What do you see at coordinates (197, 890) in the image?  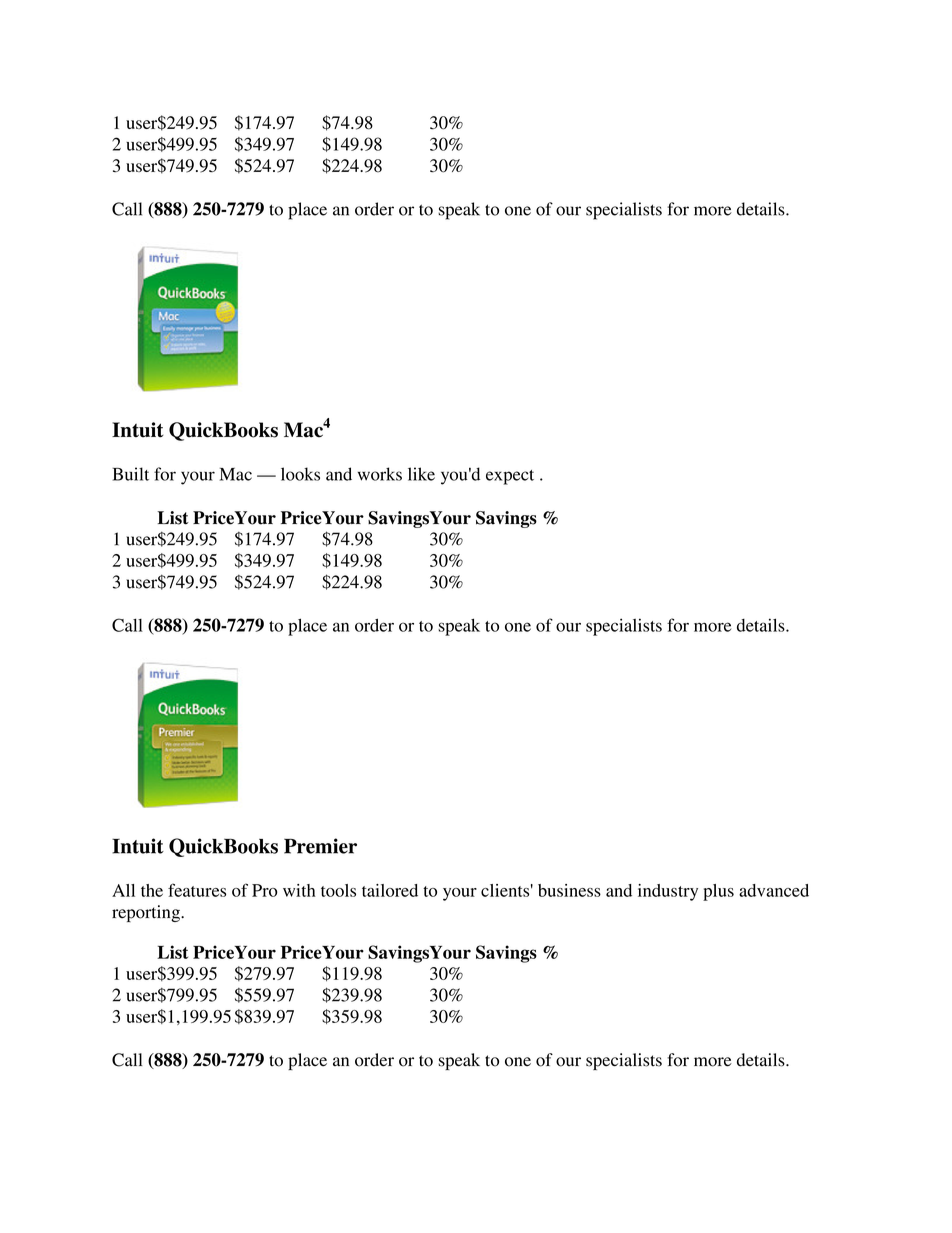 I see `features` at bounding box center [197, 890].
